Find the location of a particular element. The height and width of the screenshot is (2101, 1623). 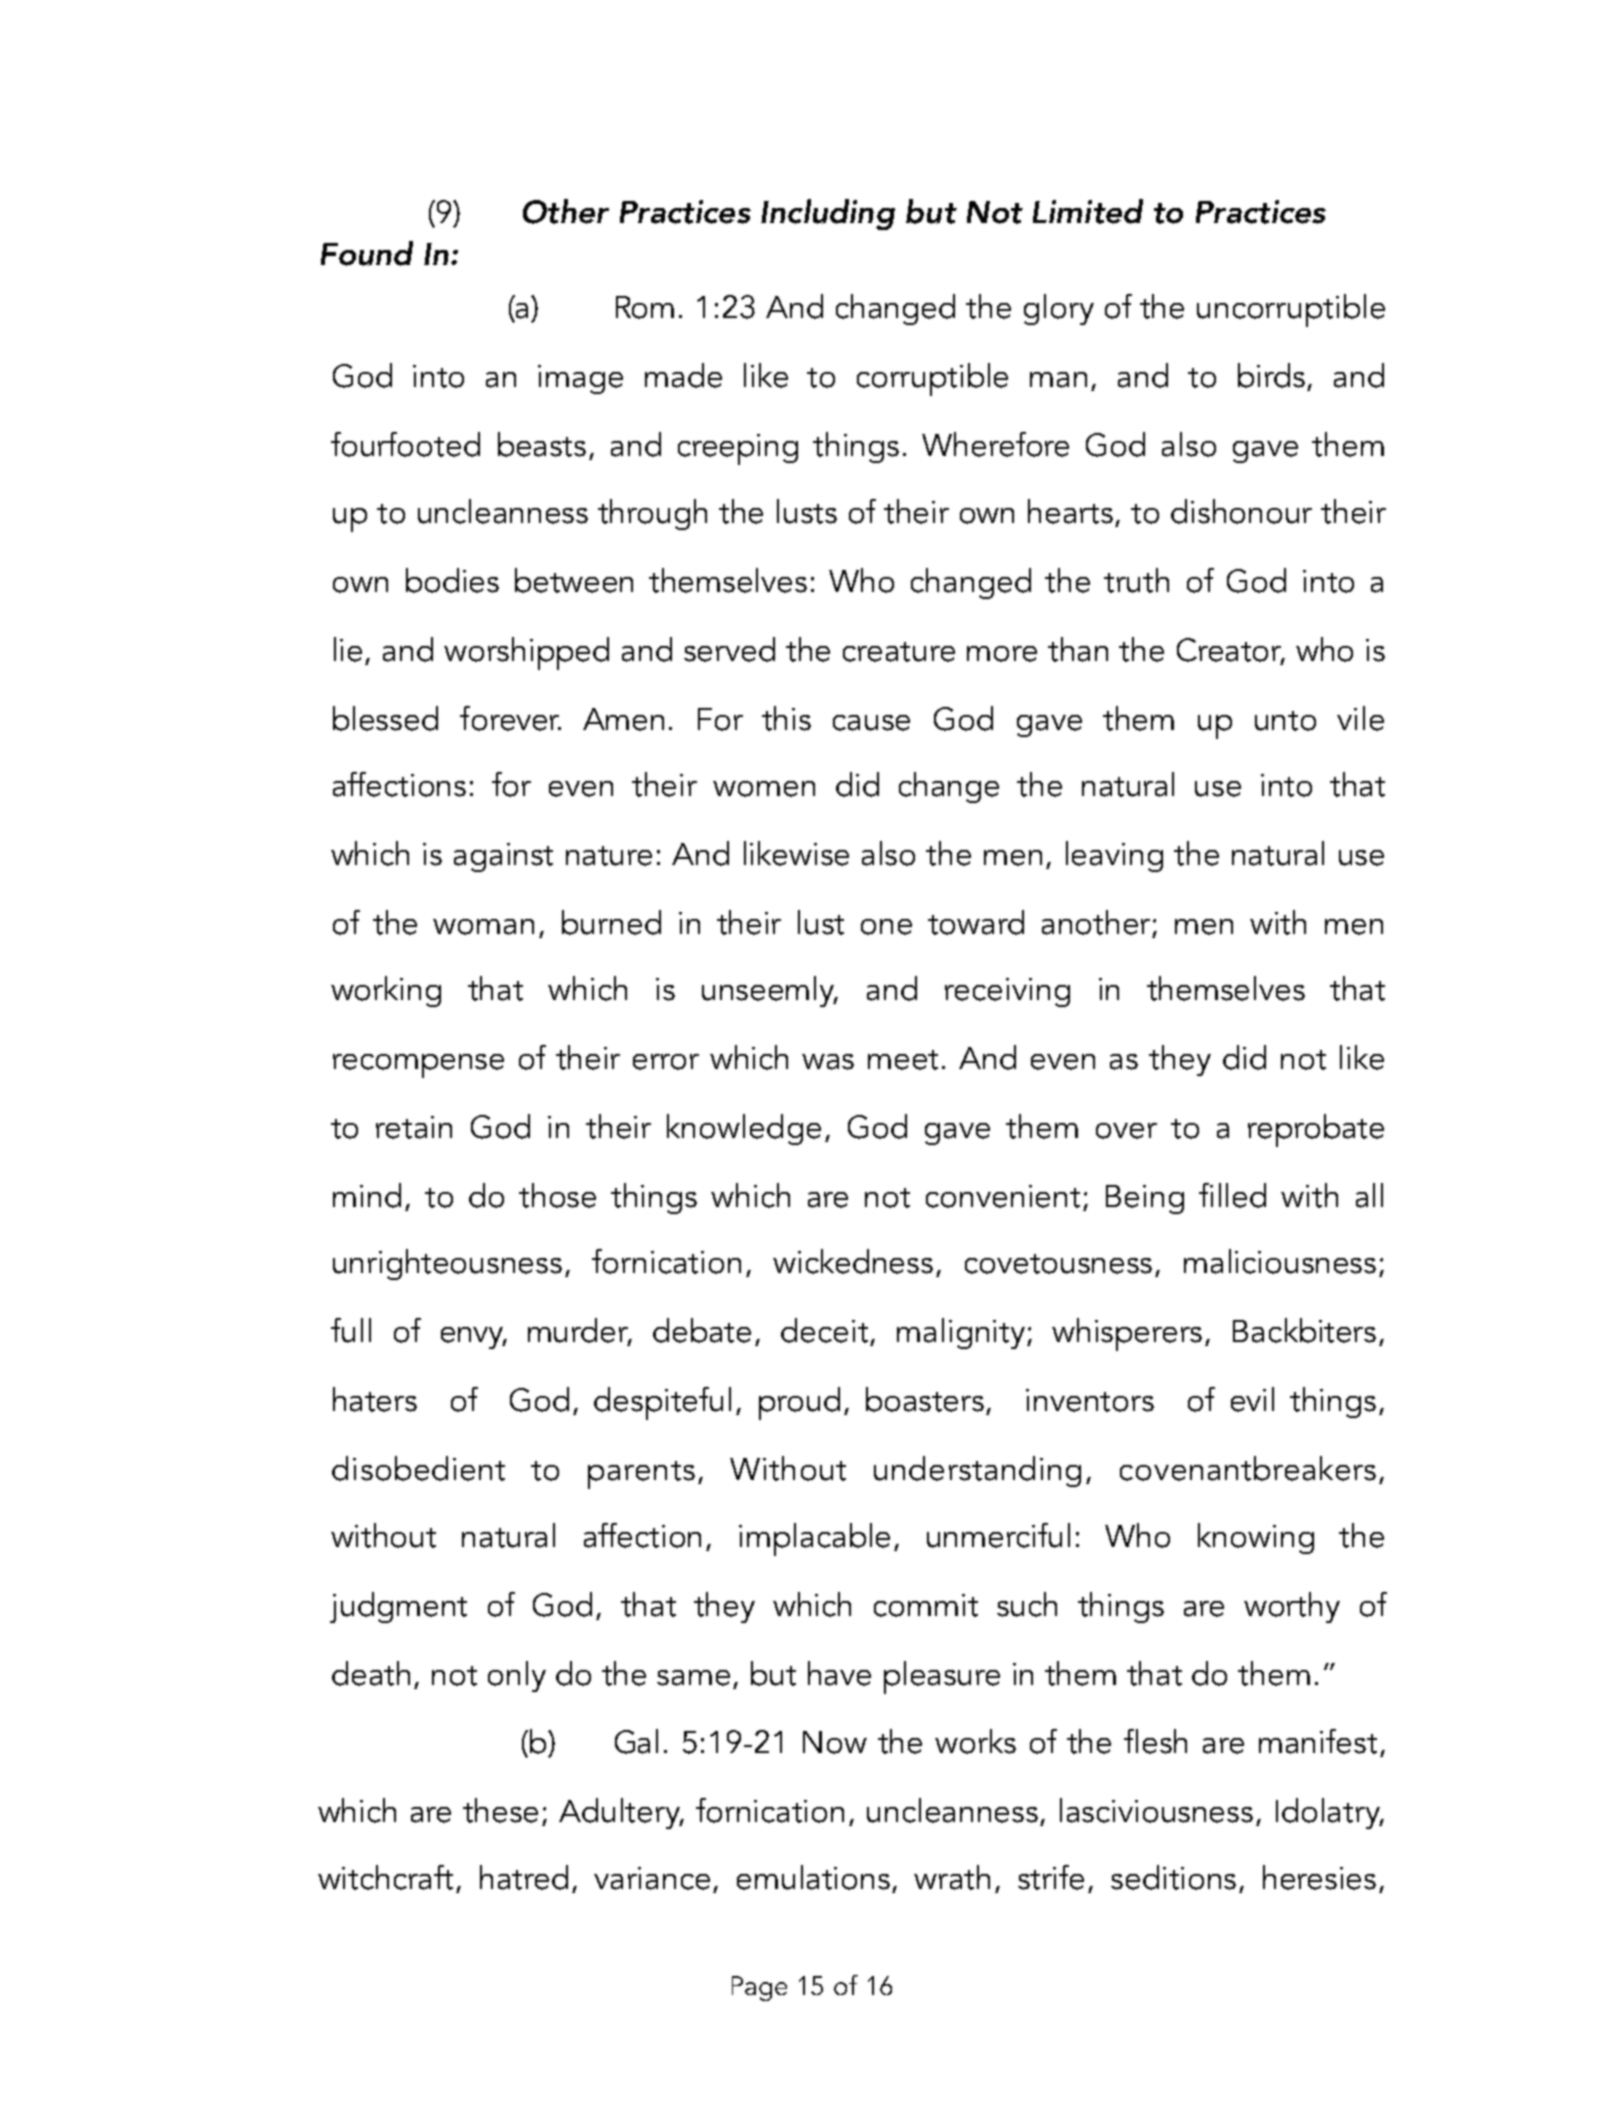

women is located at coordinates (764, 789).
